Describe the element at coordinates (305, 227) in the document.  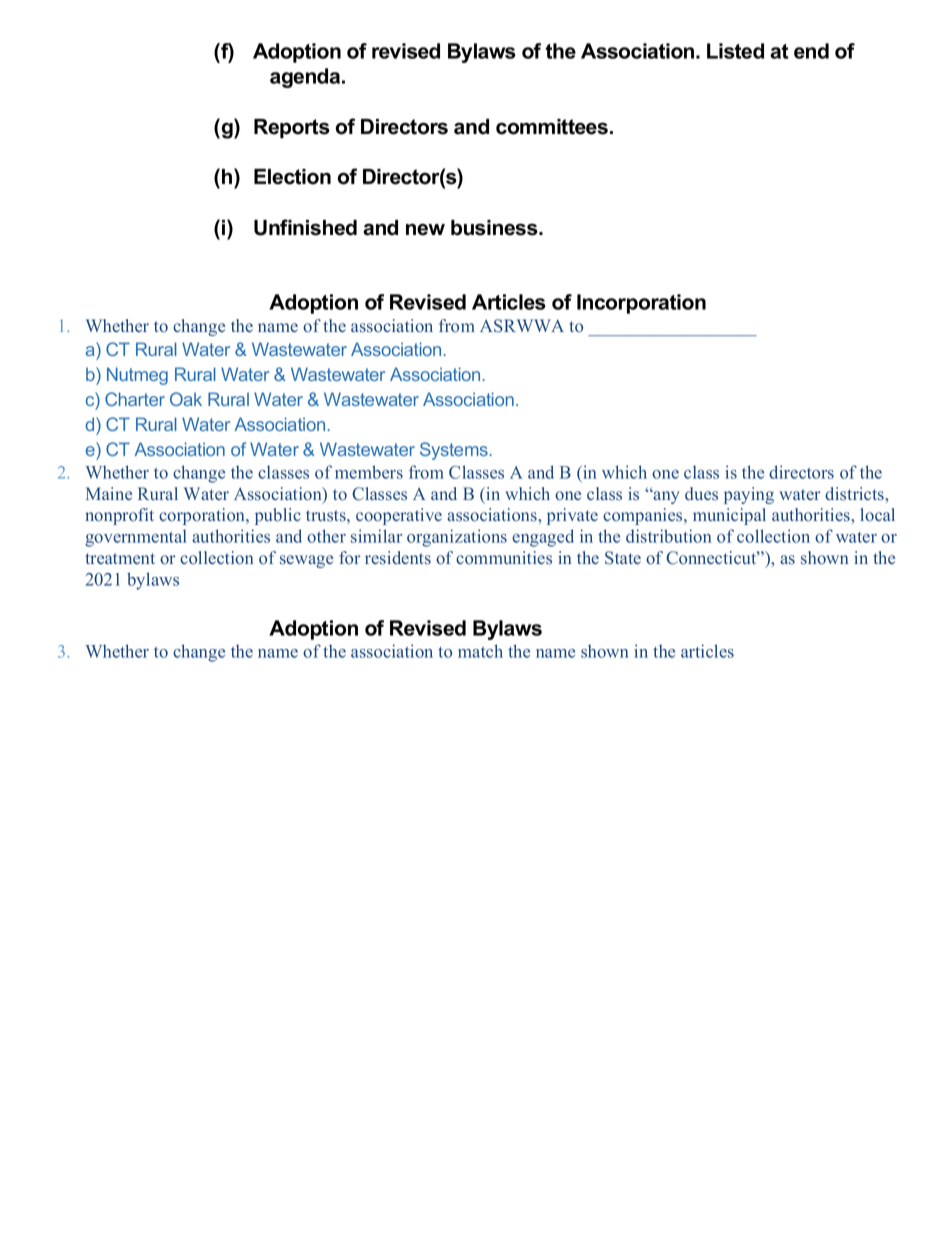
I see `Unfinished` at that location.
